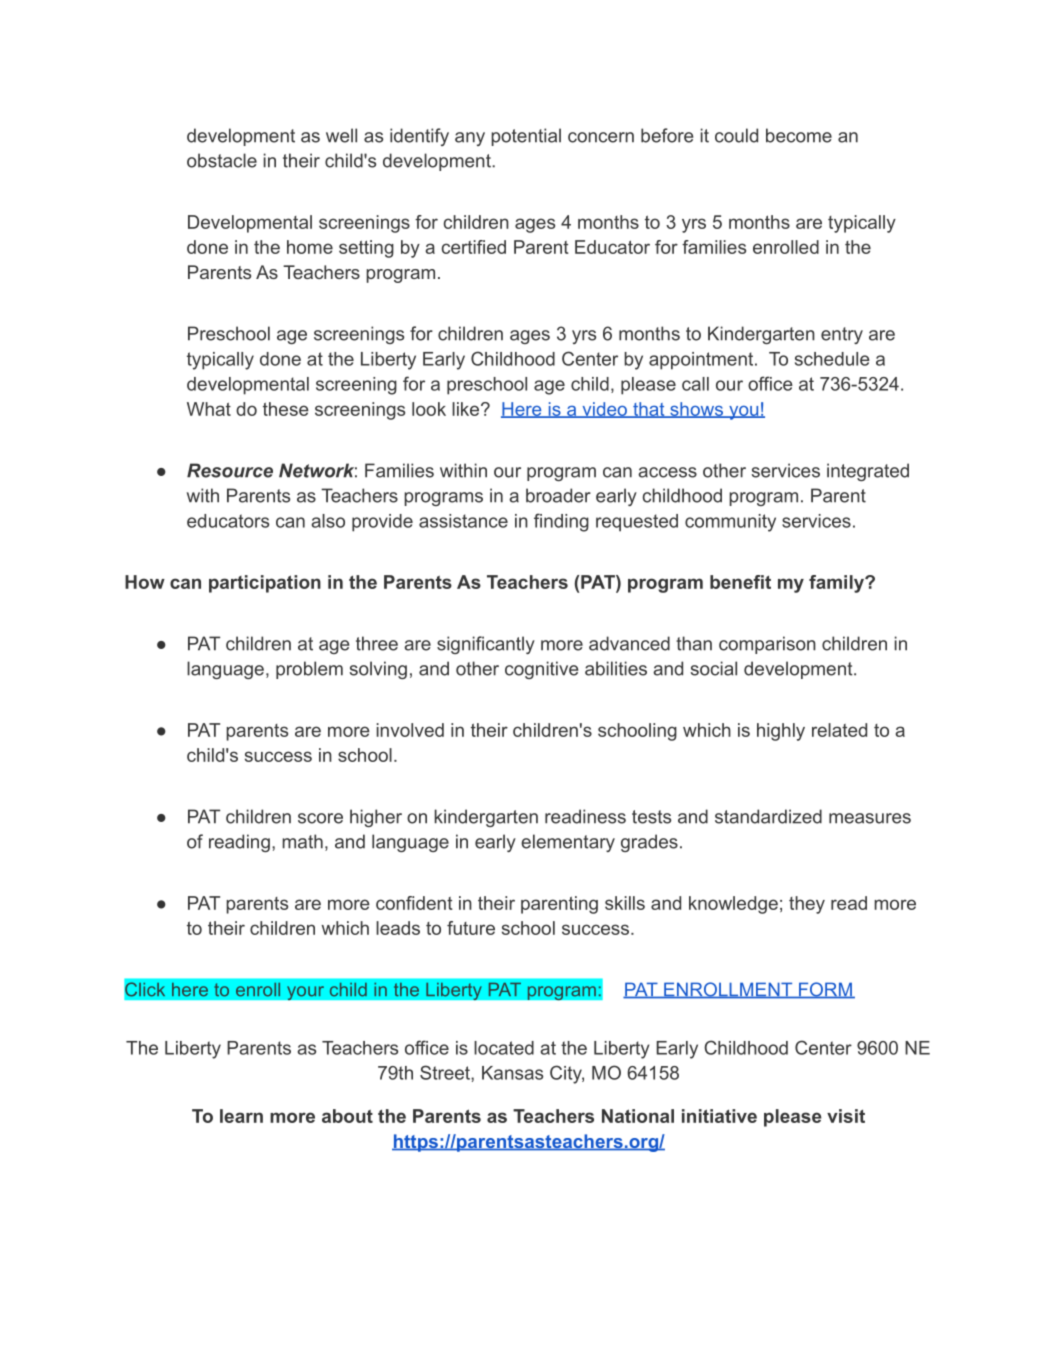 This screenshot has height=1368, width=1057. I want to click on elementary, so click(568, 843).
